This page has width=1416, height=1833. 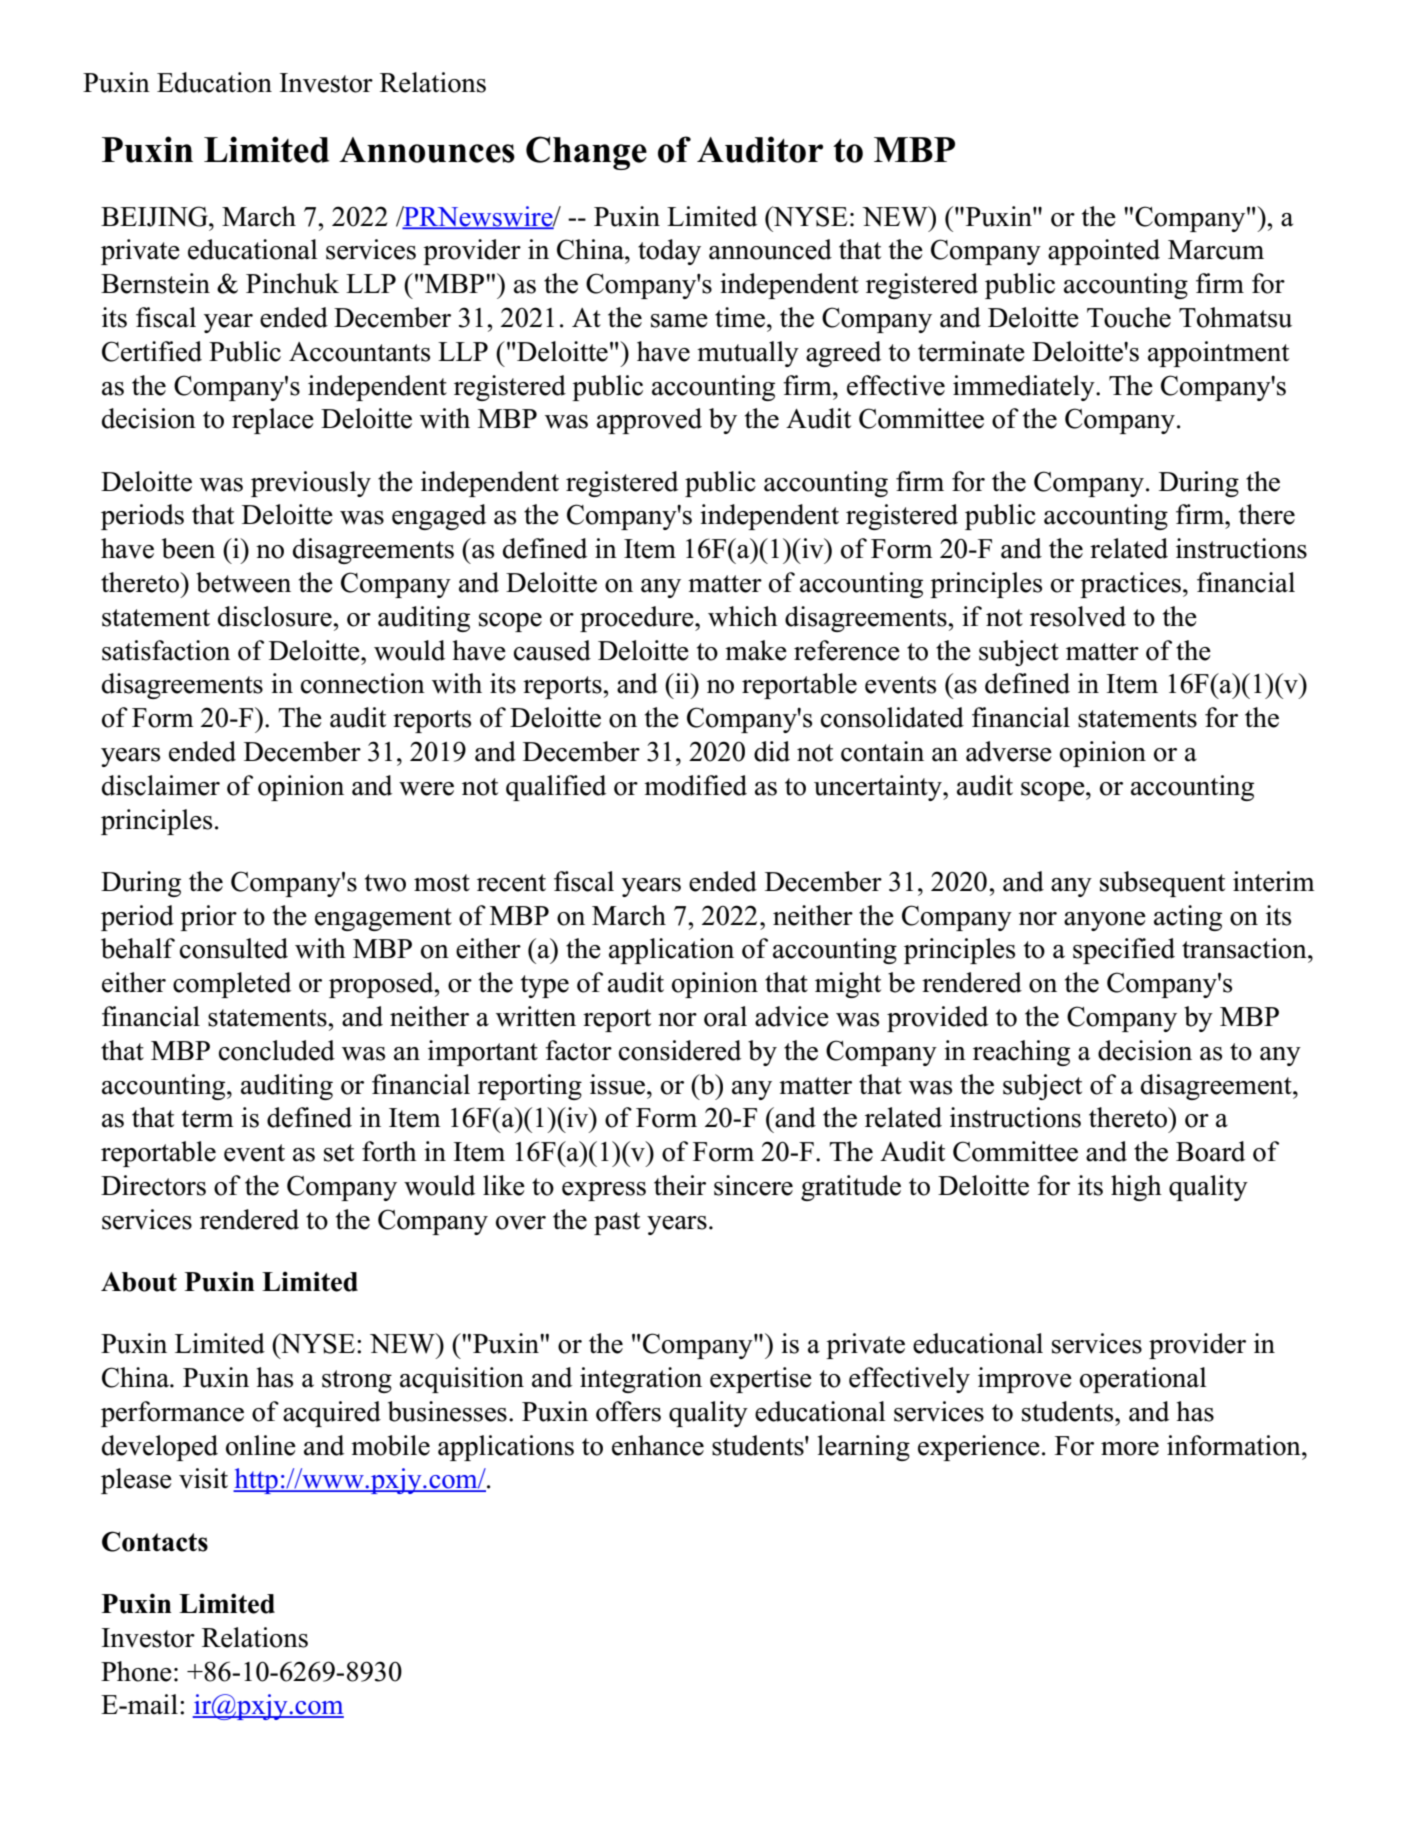 What do you see at coordinates (1104, 252) in the page?
I see `appointed` at bounding box center [1104, 252].
